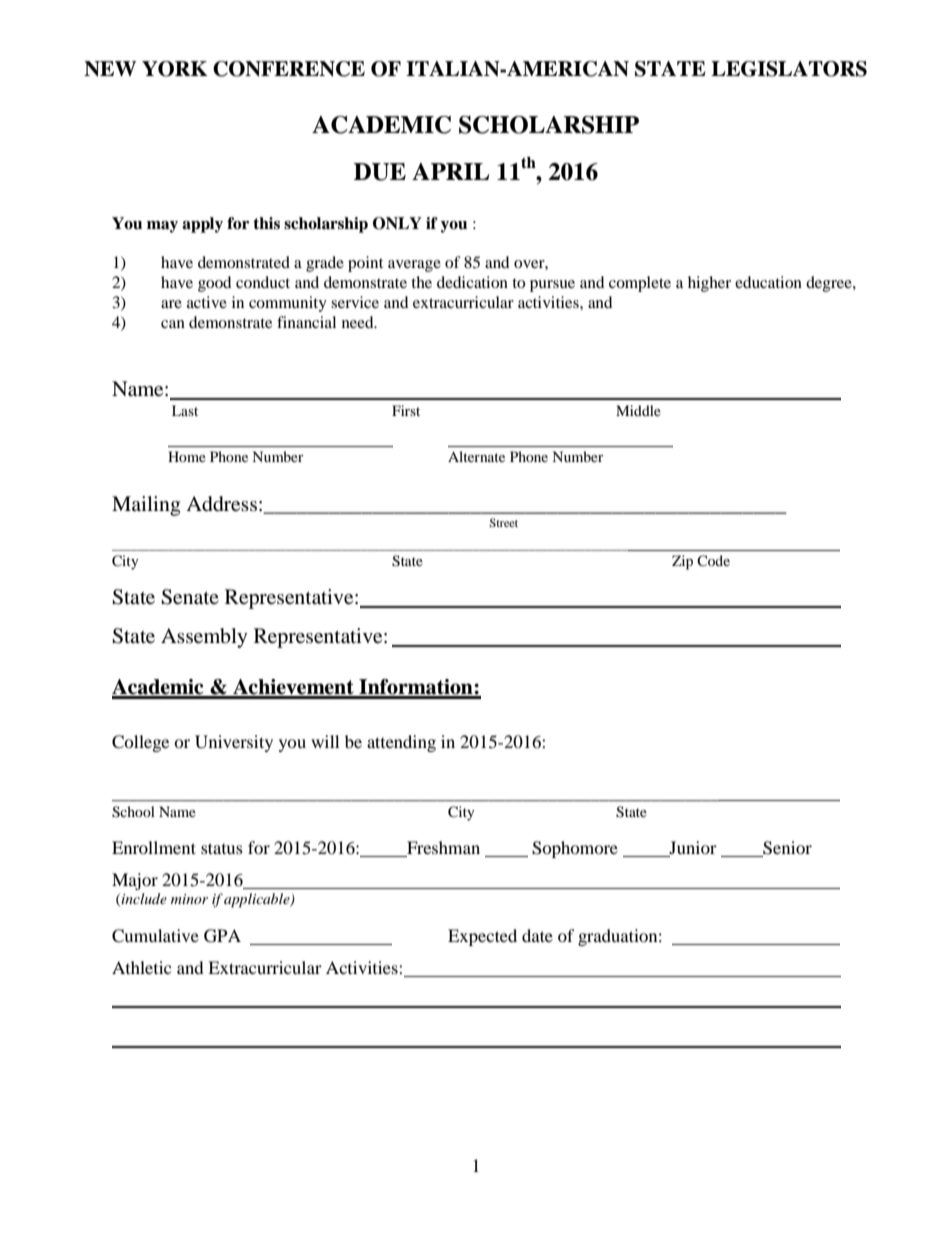 This image has height=1233, width=952. Describe the element at coordinates (401, 743) in the image. I see `attending` at that location.
